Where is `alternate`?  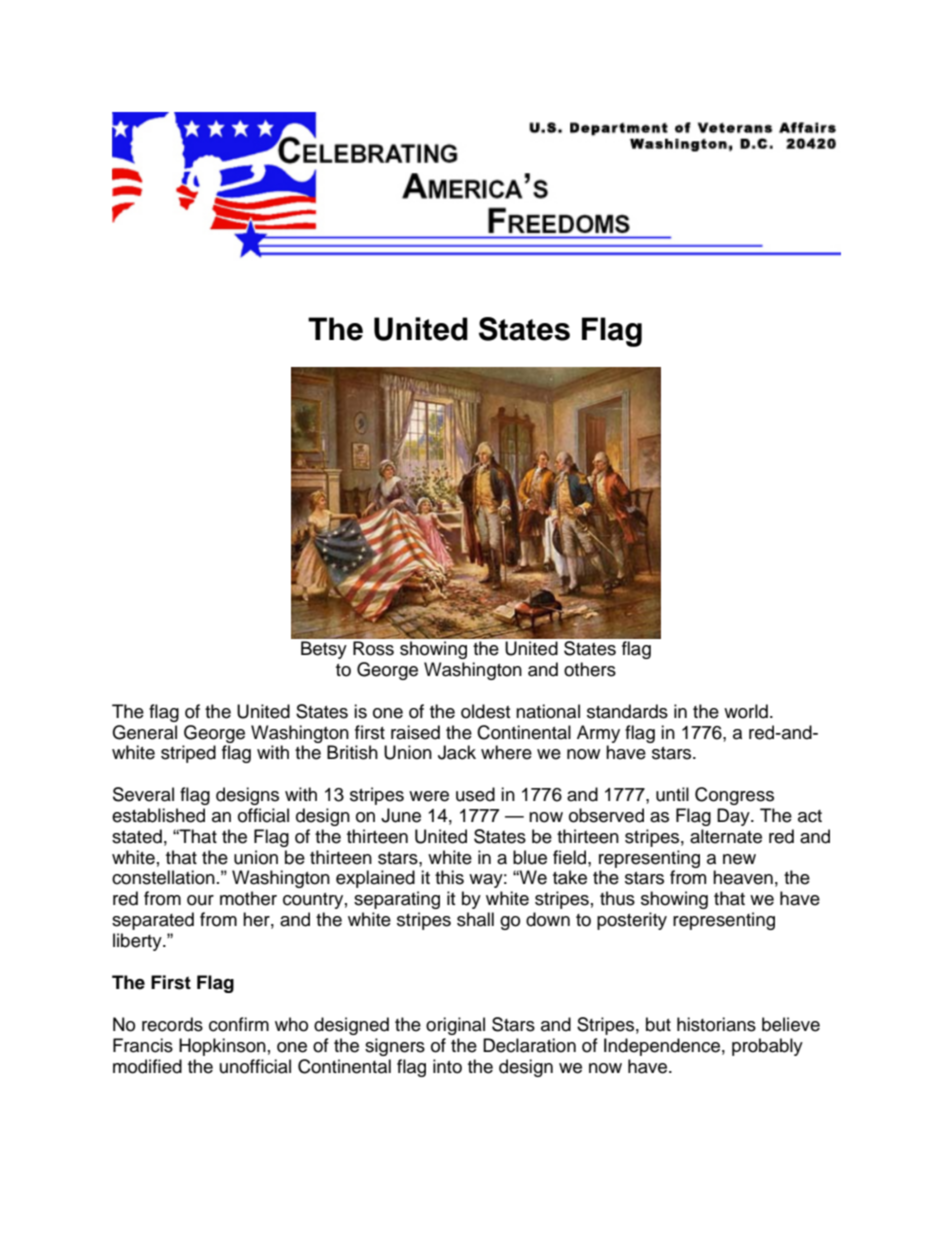
alternate is located at coordinates (726, 836).
